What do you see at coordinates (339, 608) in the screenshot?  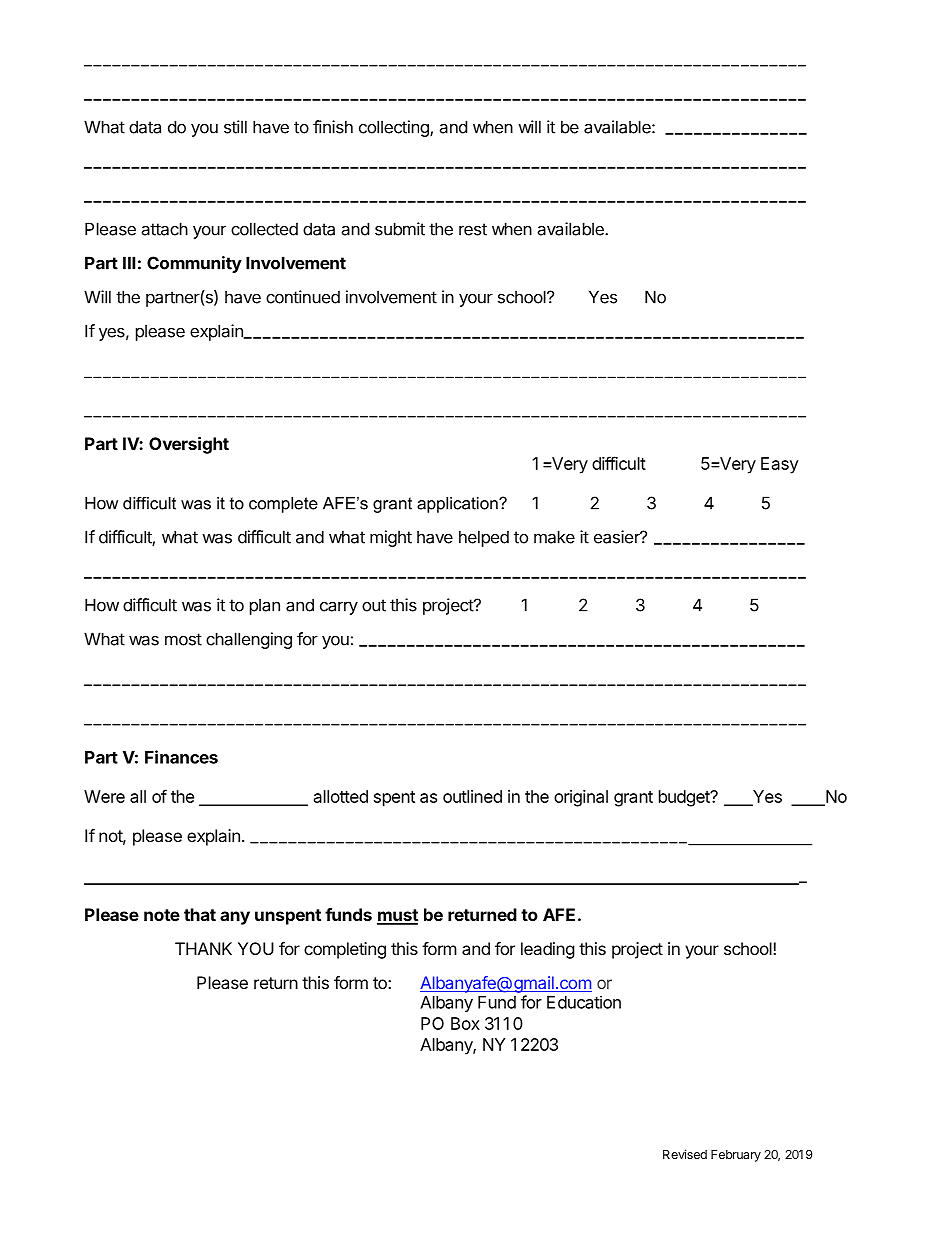 I see `carry` at bounding box center [339, 608].
